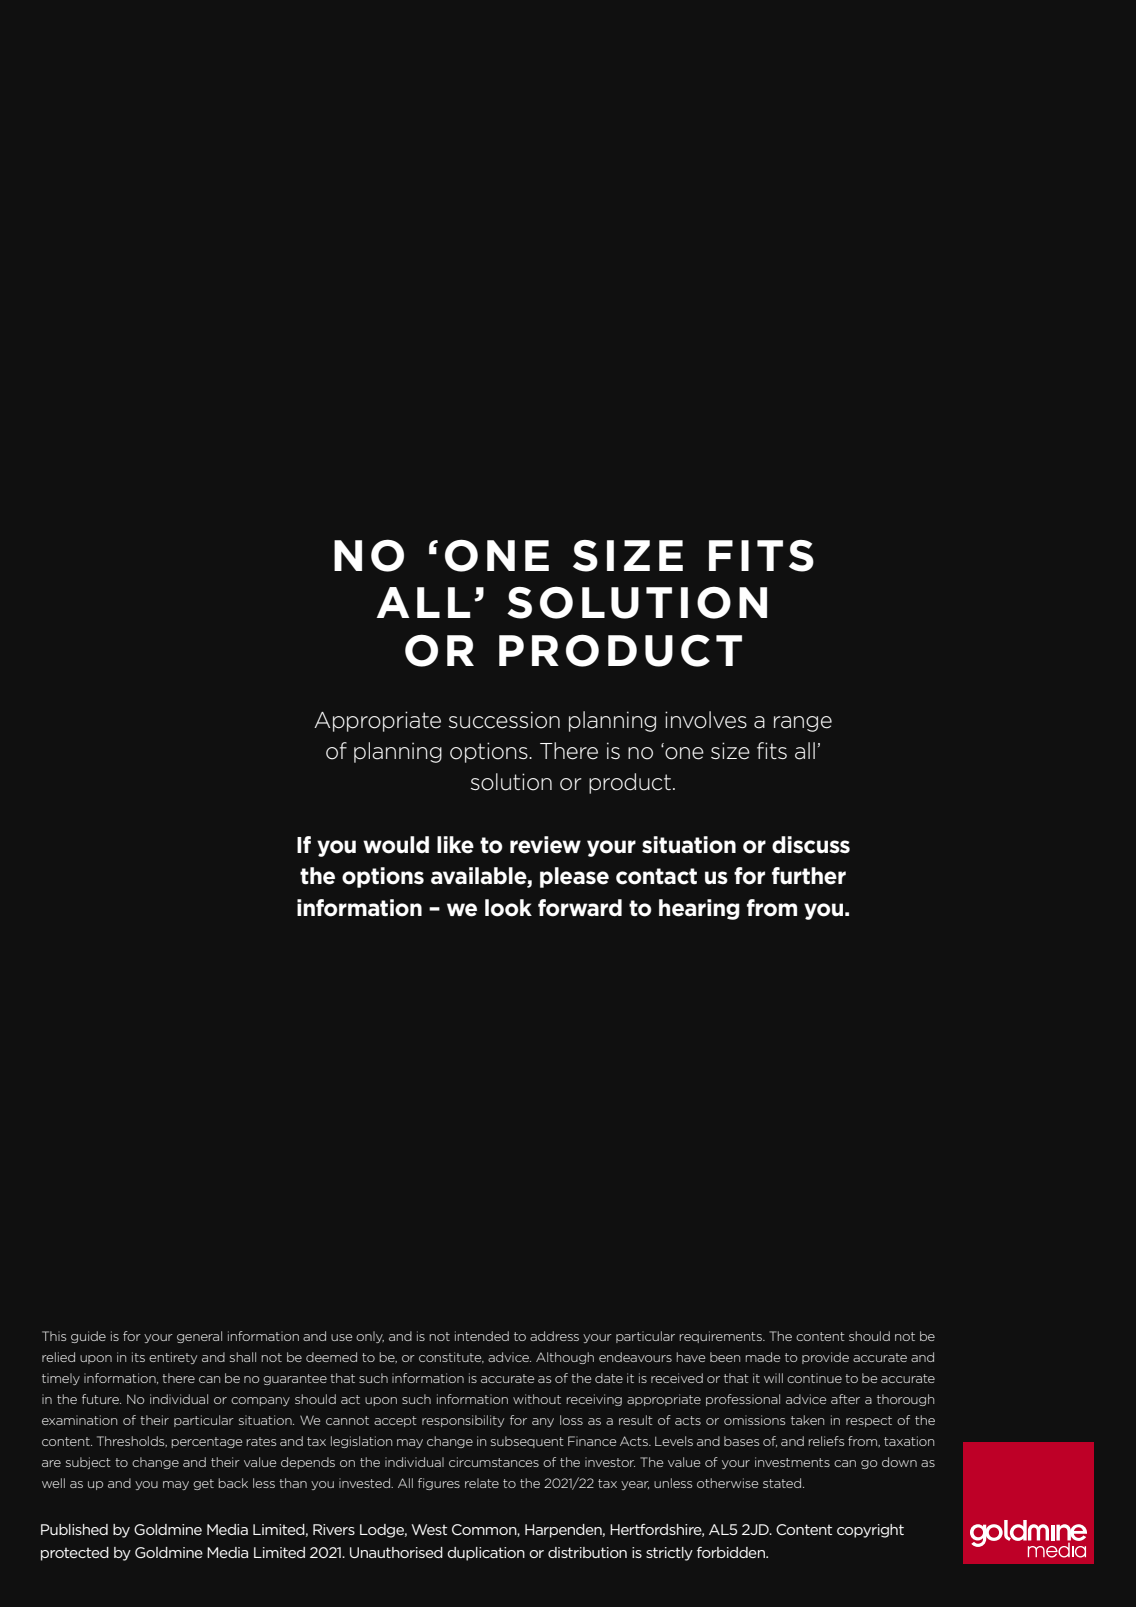 This page has height=1607, width=1136. What do you see at coordinates (803, 724) in the page?
I see `range` at bounding box center [803, 724].
